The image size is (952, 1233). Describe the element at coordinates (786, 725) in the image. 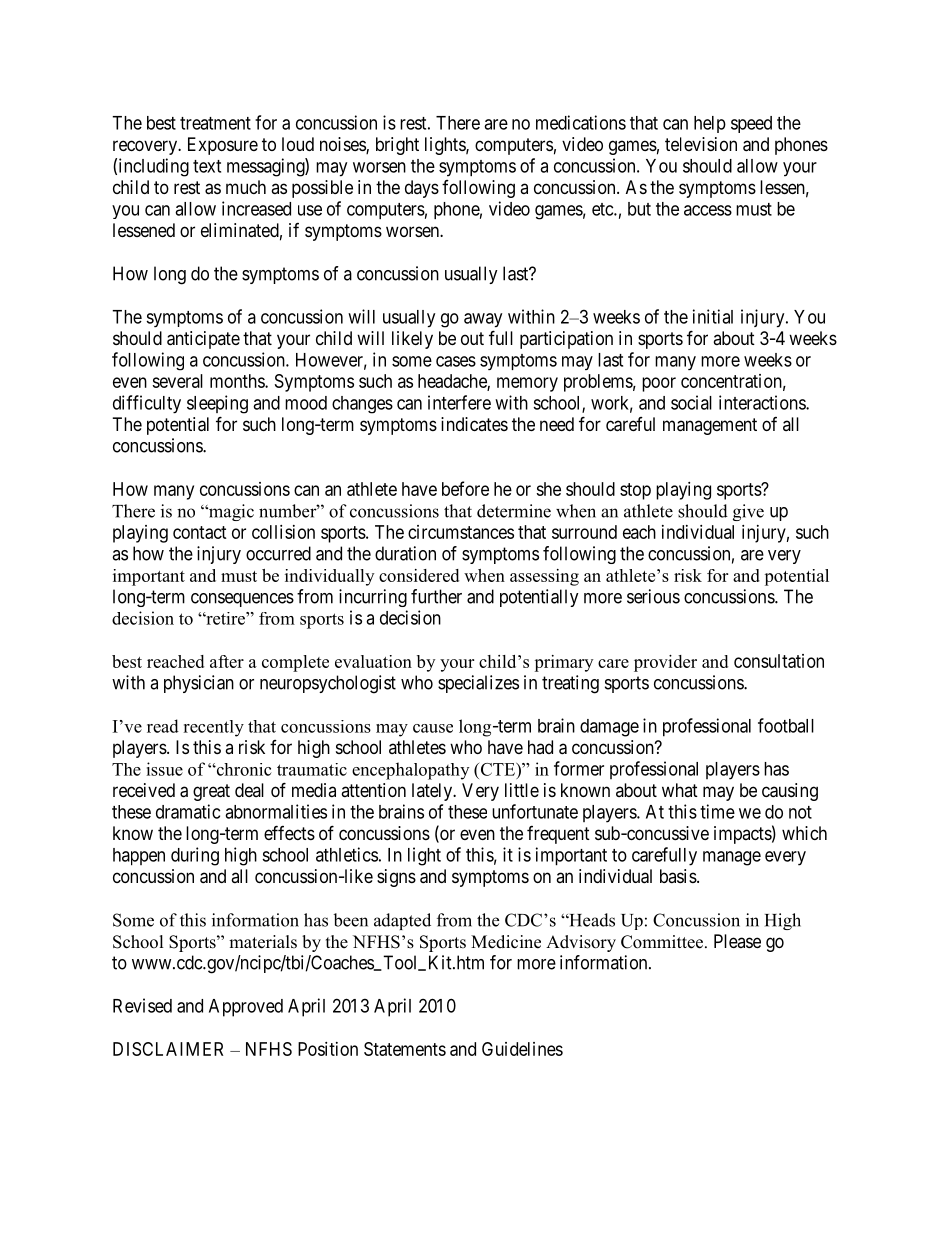

I see `football` at that location.
